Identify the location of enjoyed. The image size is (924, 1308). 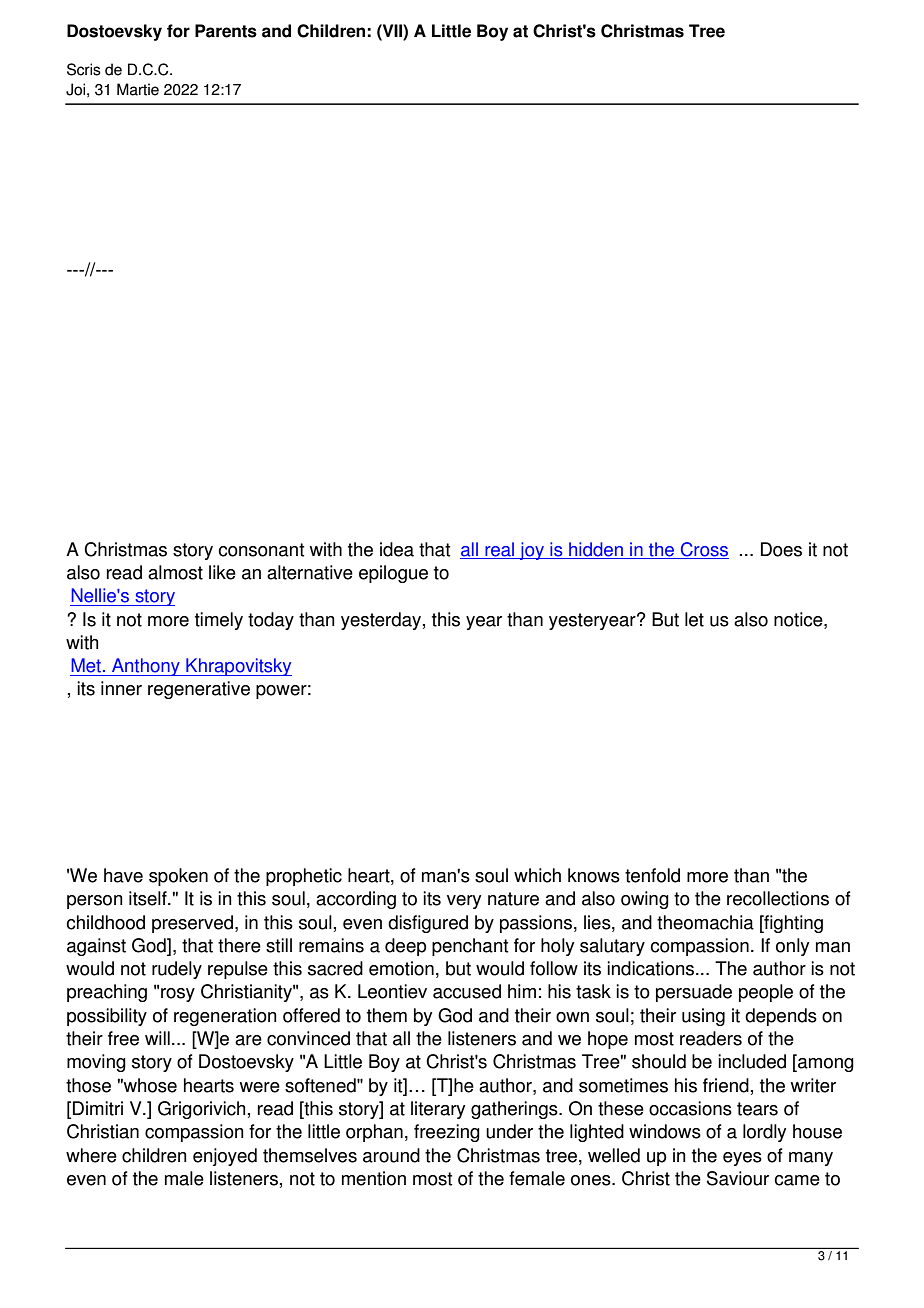
(225, 1157).
